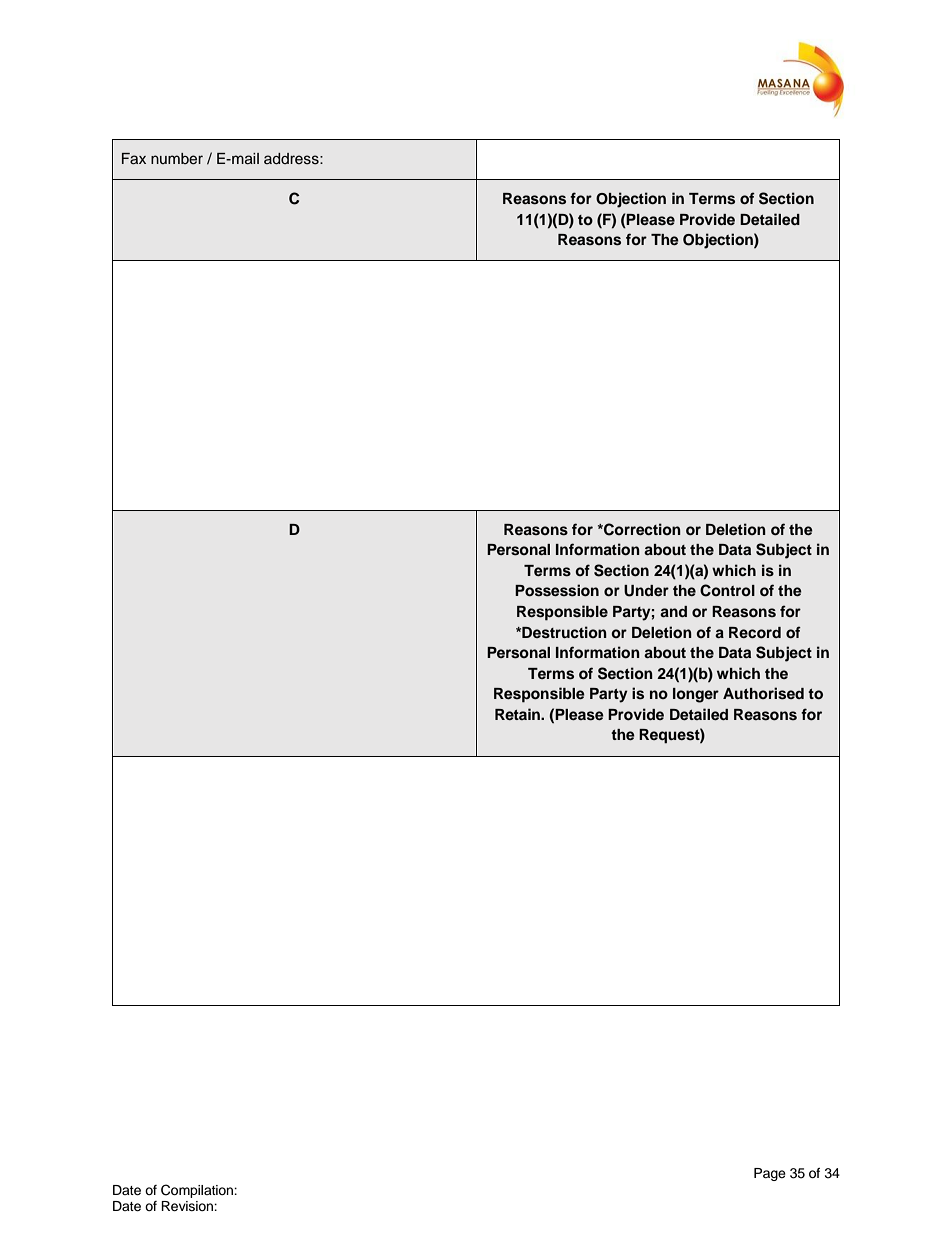 The width and height of the page is (952, 1233). Describe the element at coordinates (292, 159) in the page. I see `address` at that location.
